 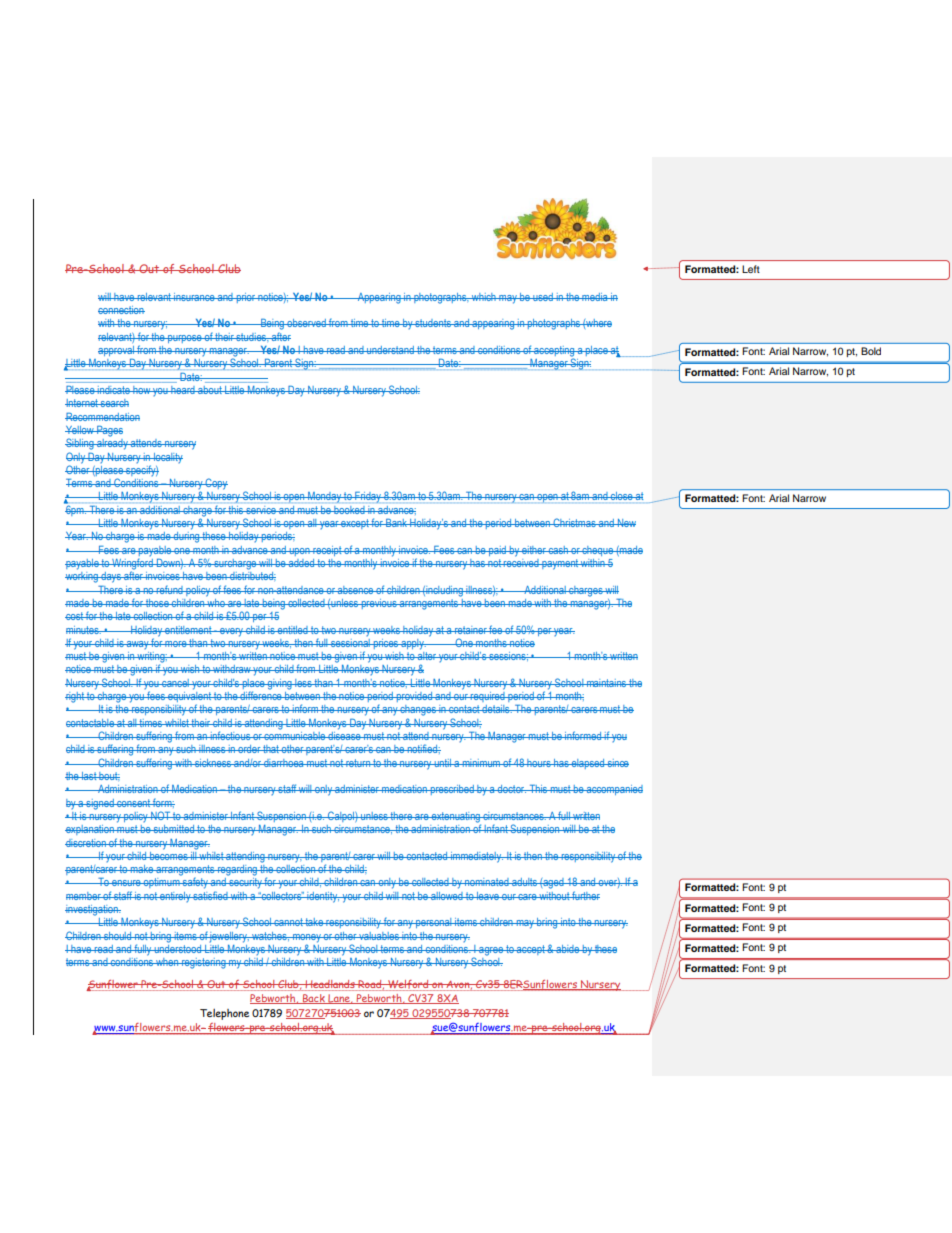 I want to click on accompanied, so click(x=614, y=790).
